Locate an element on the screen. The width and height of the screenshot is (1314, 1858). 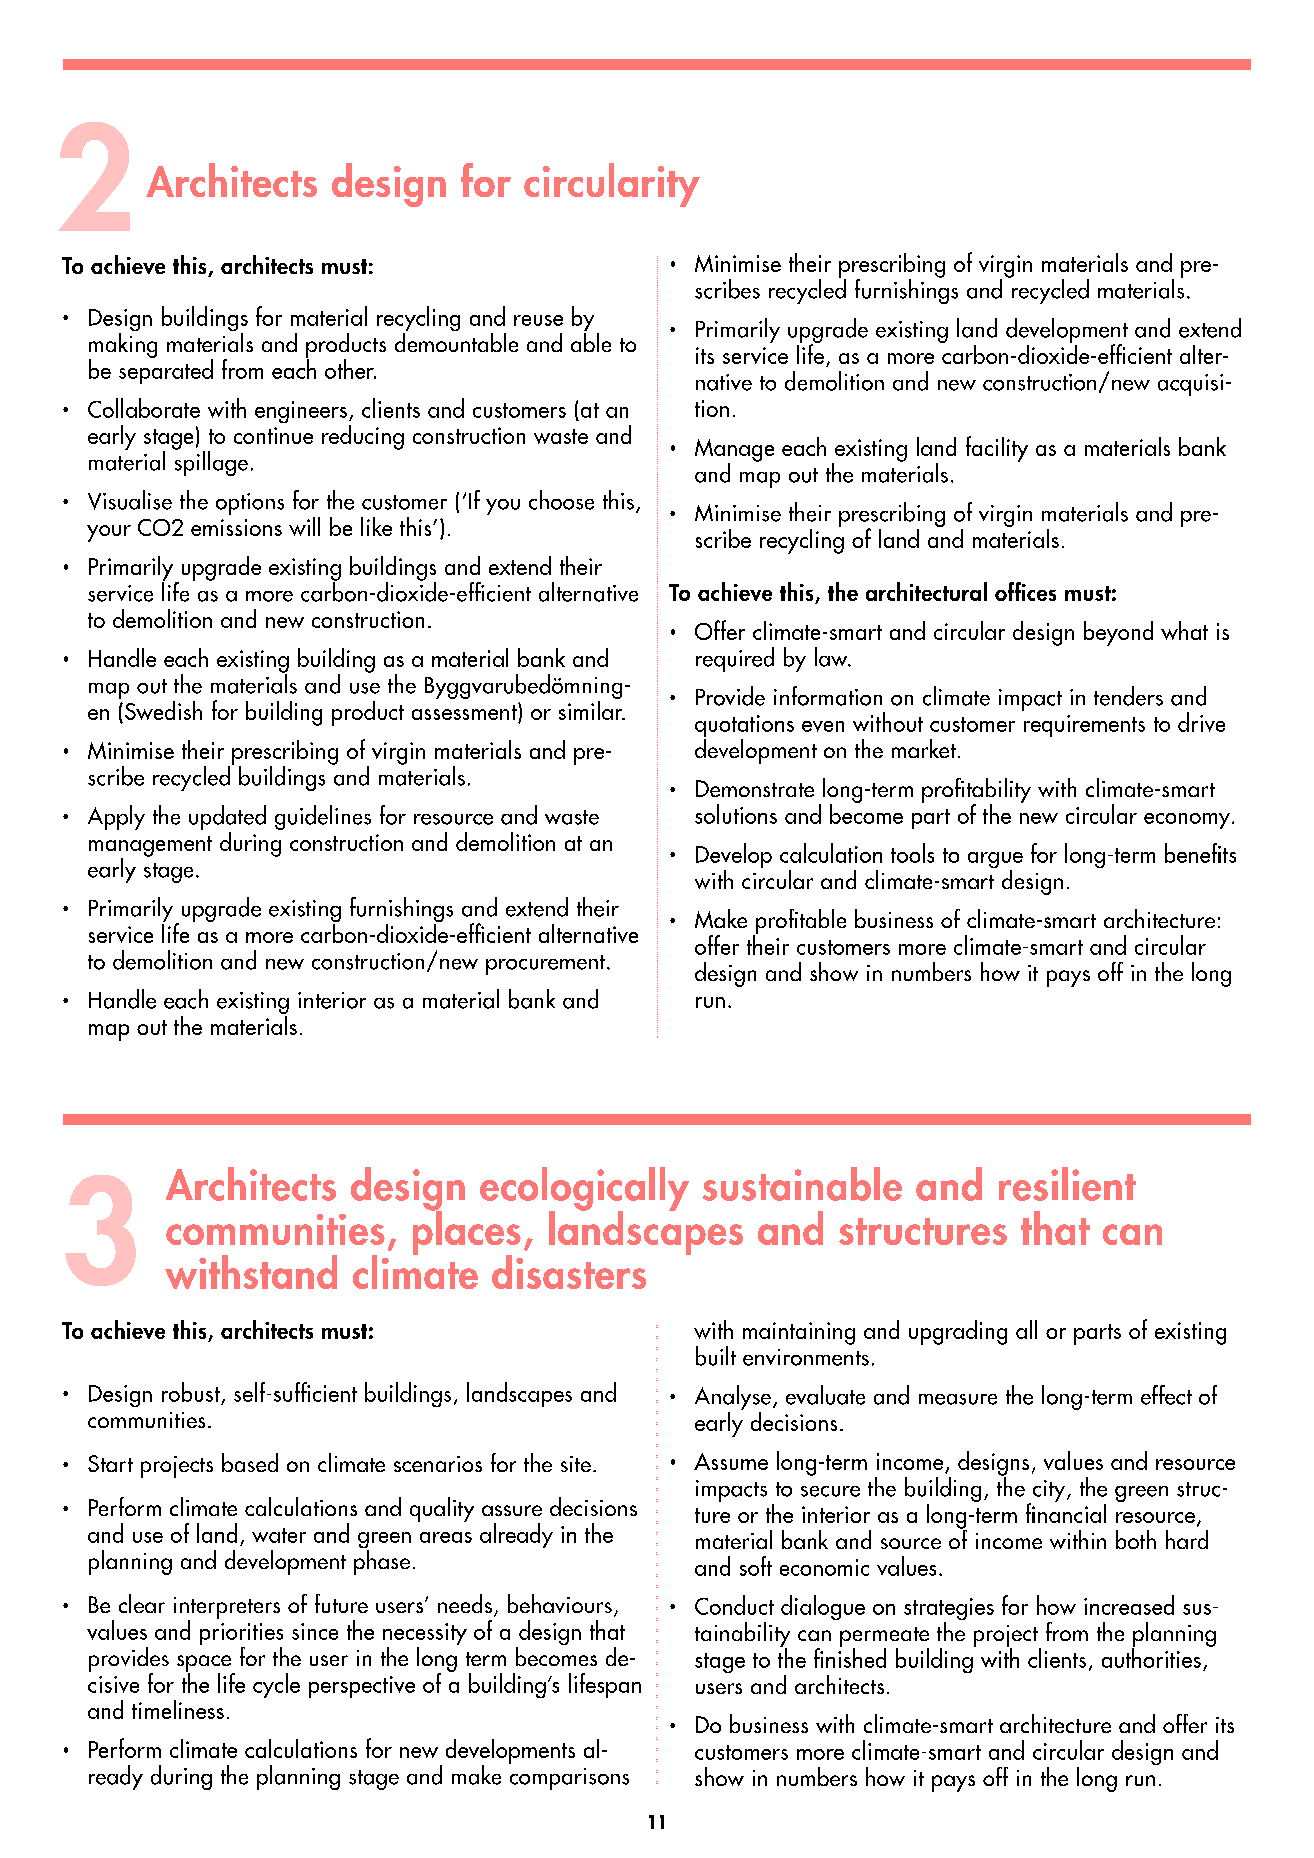
procurement is located at coordinates (547, 965).
